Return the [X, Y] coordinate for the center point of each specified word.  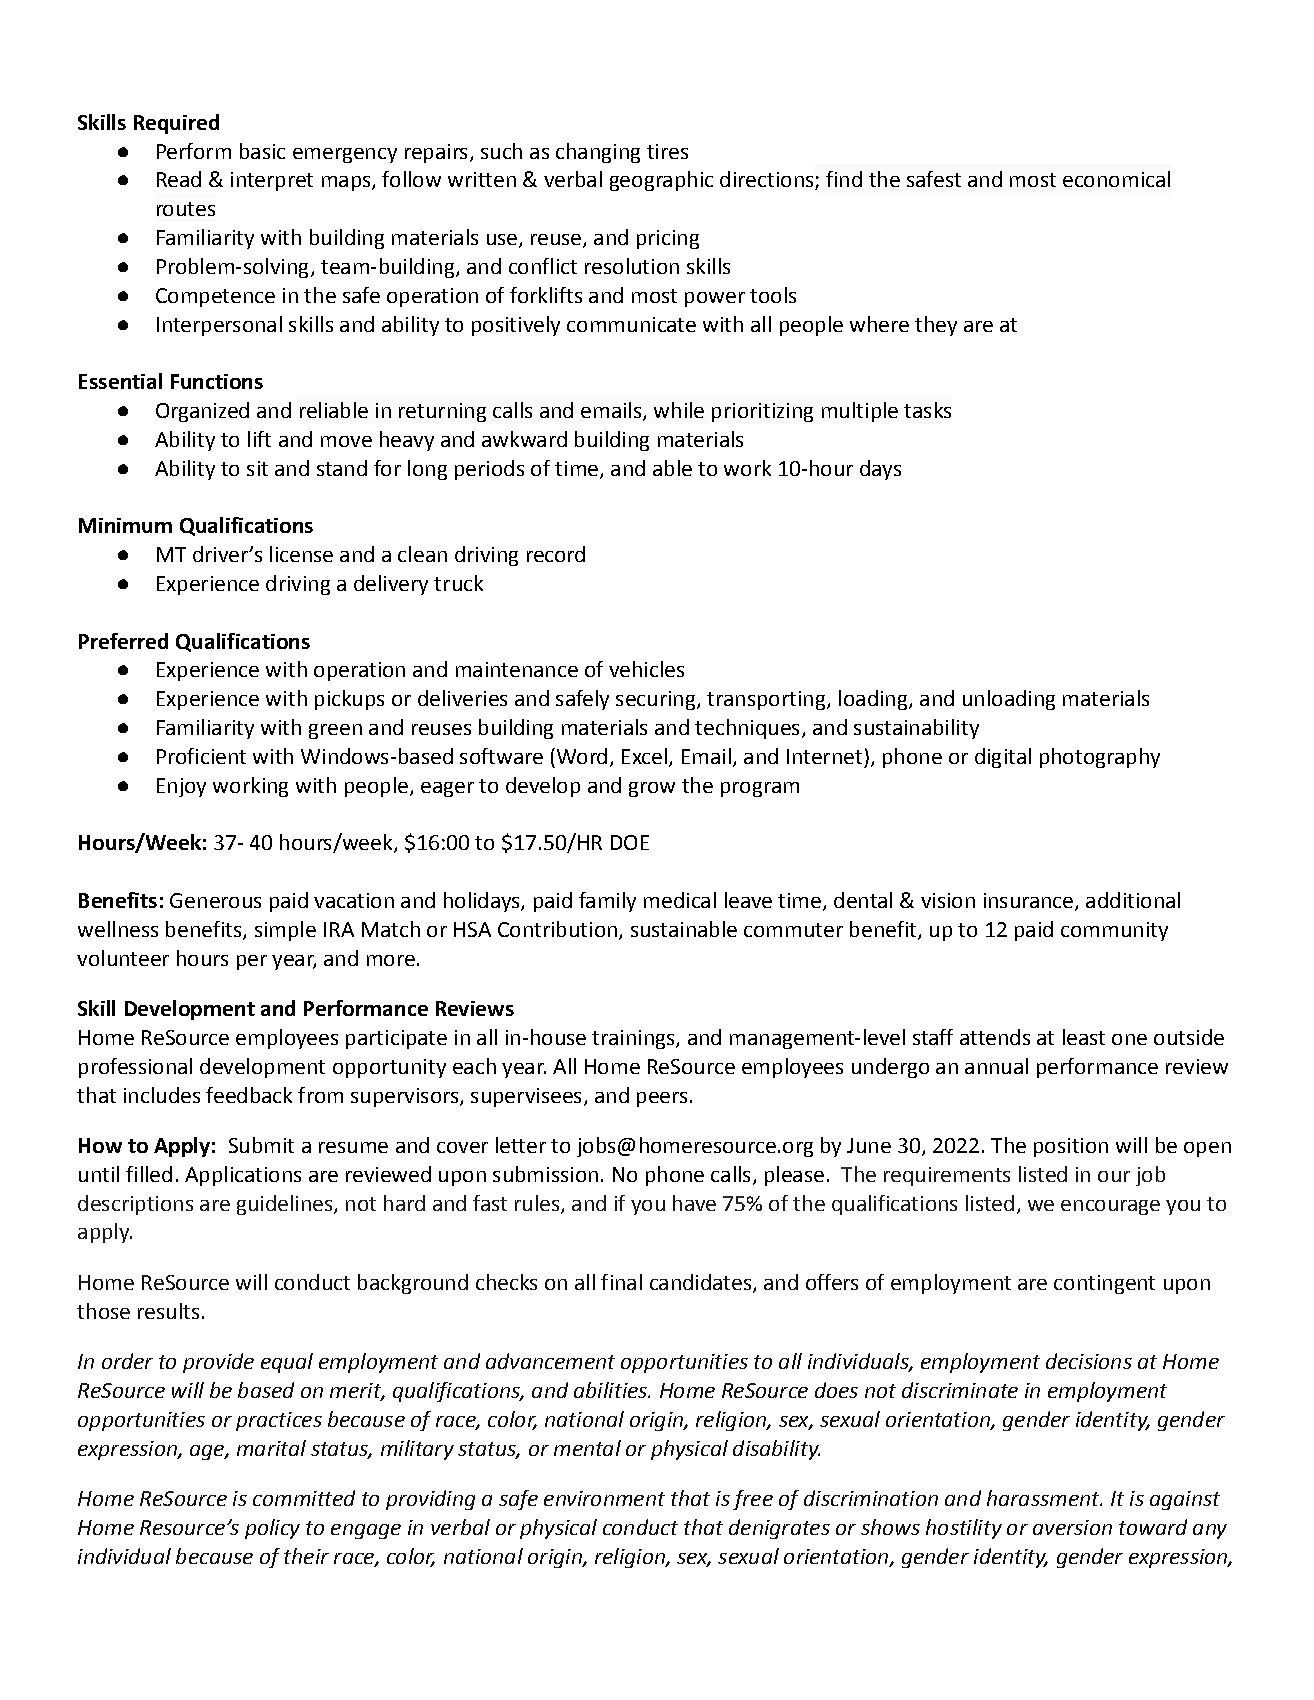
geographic [661, 181]
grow [652, 789]
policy [272, 1529]
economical [1116, 179]
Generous [215, 900]
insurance [1030, 902]
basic [262, 151]
